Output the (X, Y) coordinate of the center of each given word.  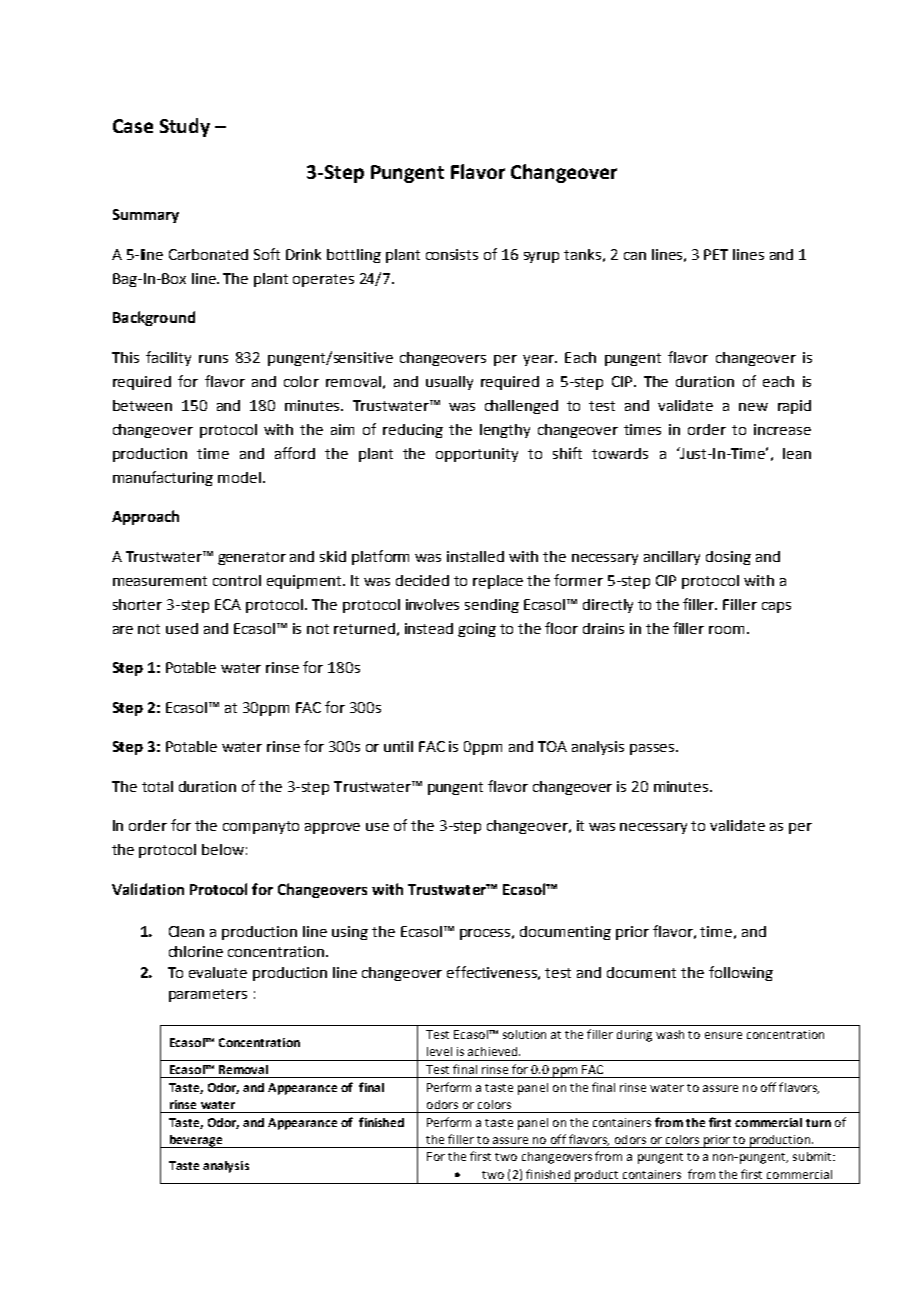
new (753, 407)
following (741, 973)
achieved (494, 1051)
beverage (196, 1141)
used (182, 628)
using (350, 933)
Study (185, 127)
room (726, 630)
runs (213, 359)
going (477, 630)
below (223, 849)
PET (716, 254)
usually (449, 383)
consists (452, 254)
